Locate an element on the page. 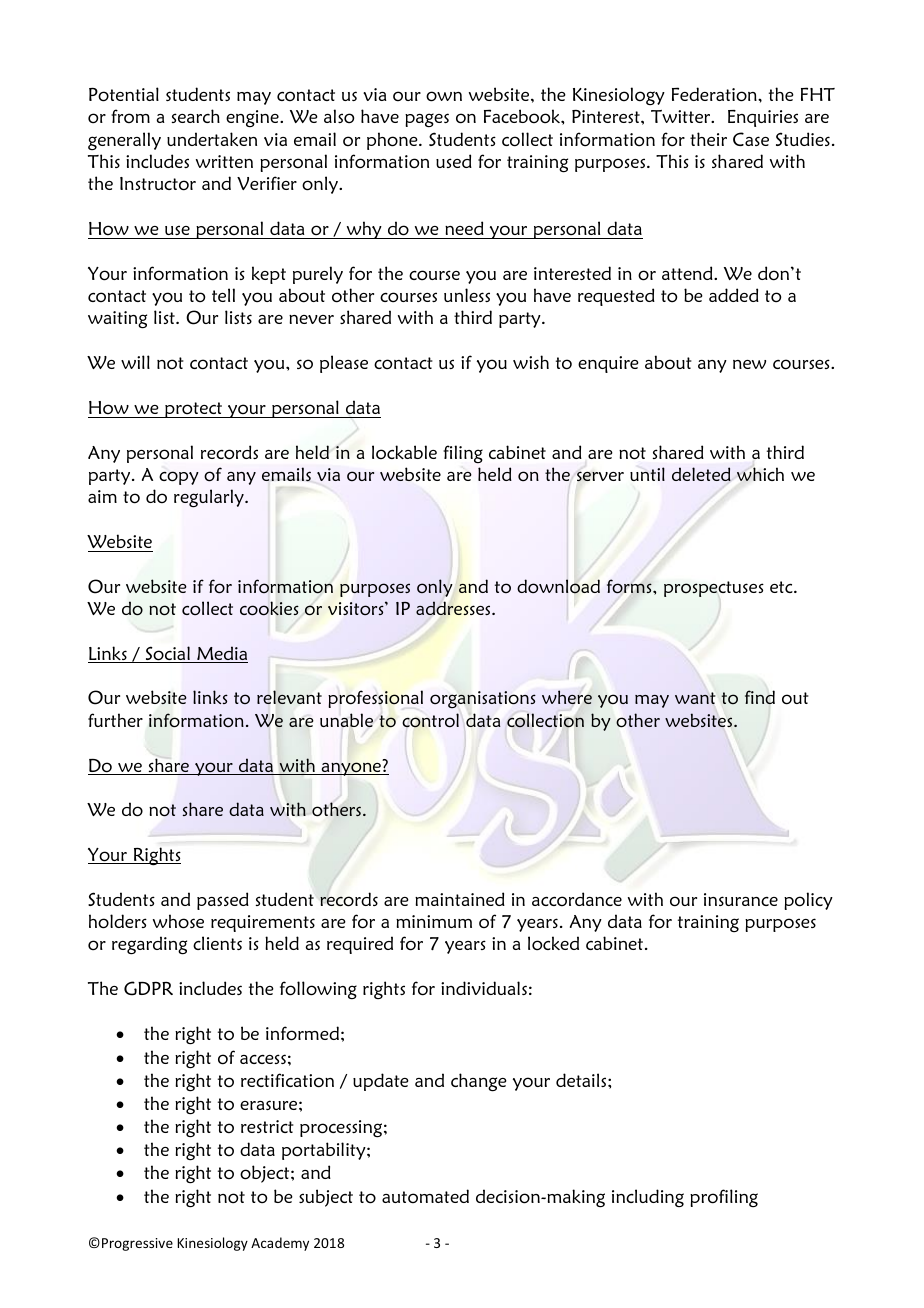 The height and width of the image is (1308, 924). will is located at coordinates (135, 362).
